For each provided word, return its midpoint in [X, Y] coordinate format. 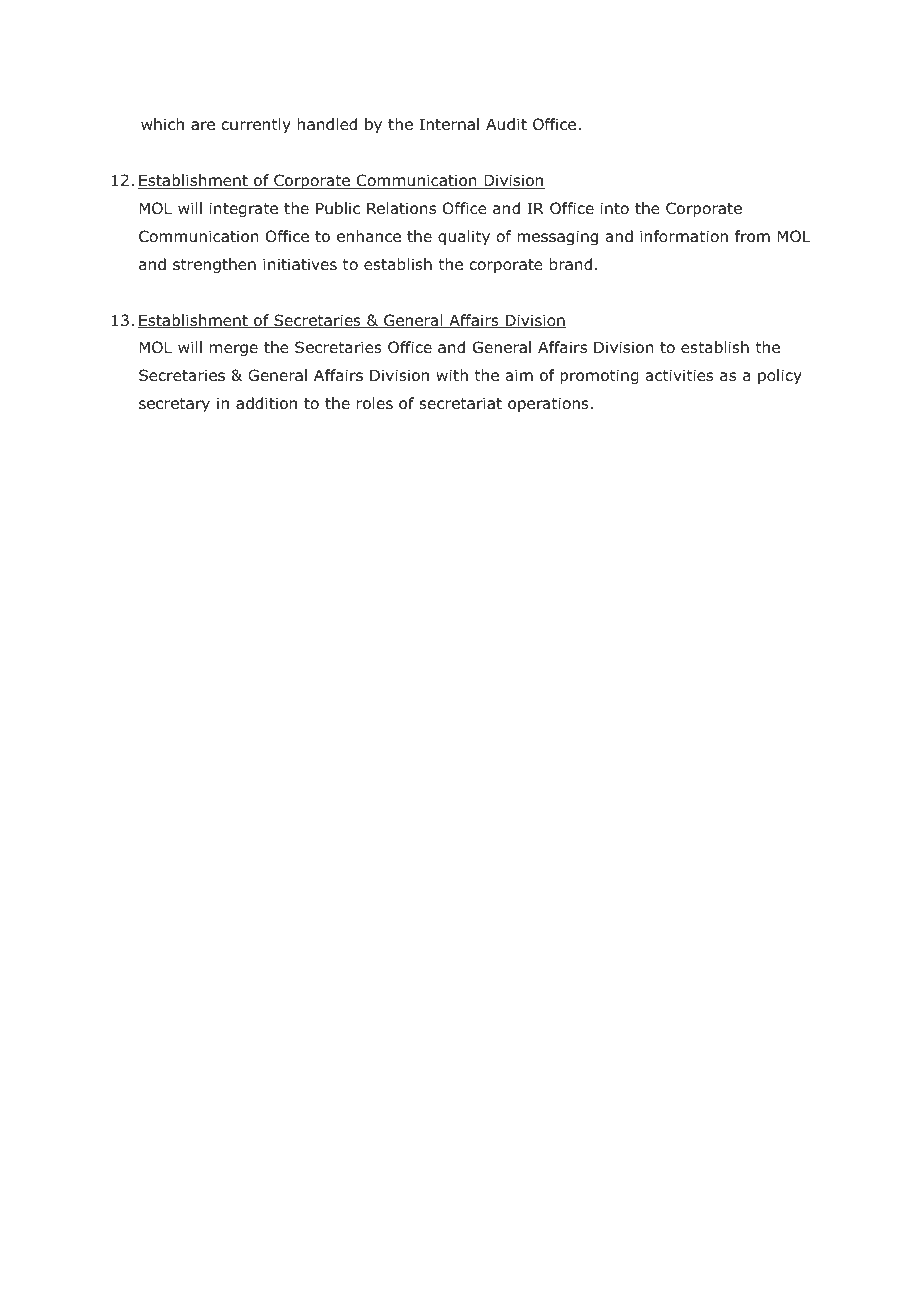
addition [266, 403]
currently [256, 125]
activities [679, 375]
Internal [449, 124]
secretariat [461, 403]
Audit [506, 124]
